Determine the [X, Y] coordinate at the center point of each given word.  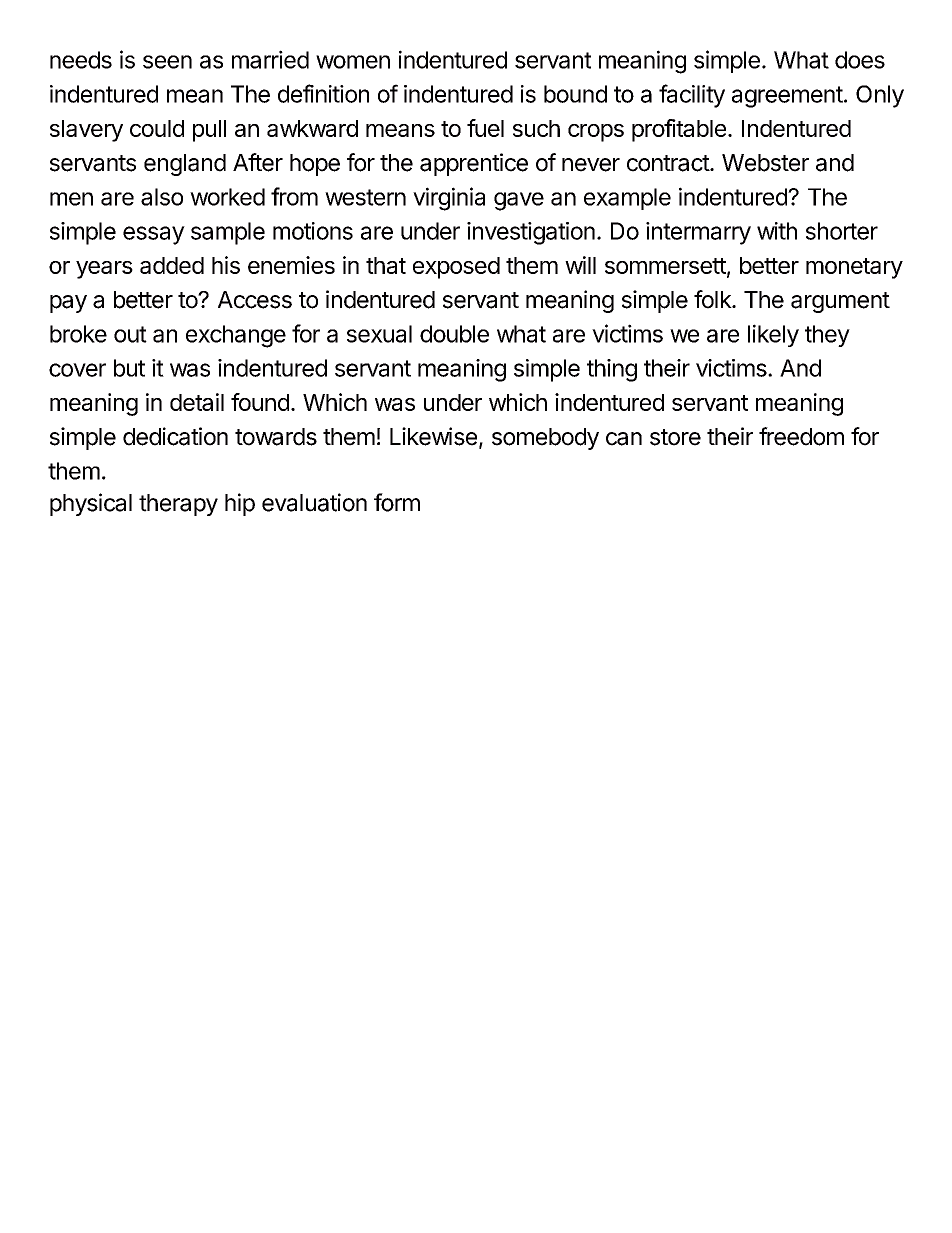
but [129, 368]
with [777, 231]
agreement [787, 97]
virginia [449, 199]
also [162, 197]
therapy [178, 505]
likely [773, 335]
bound [575, 94]
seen [167, 62]
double [454, 334]
